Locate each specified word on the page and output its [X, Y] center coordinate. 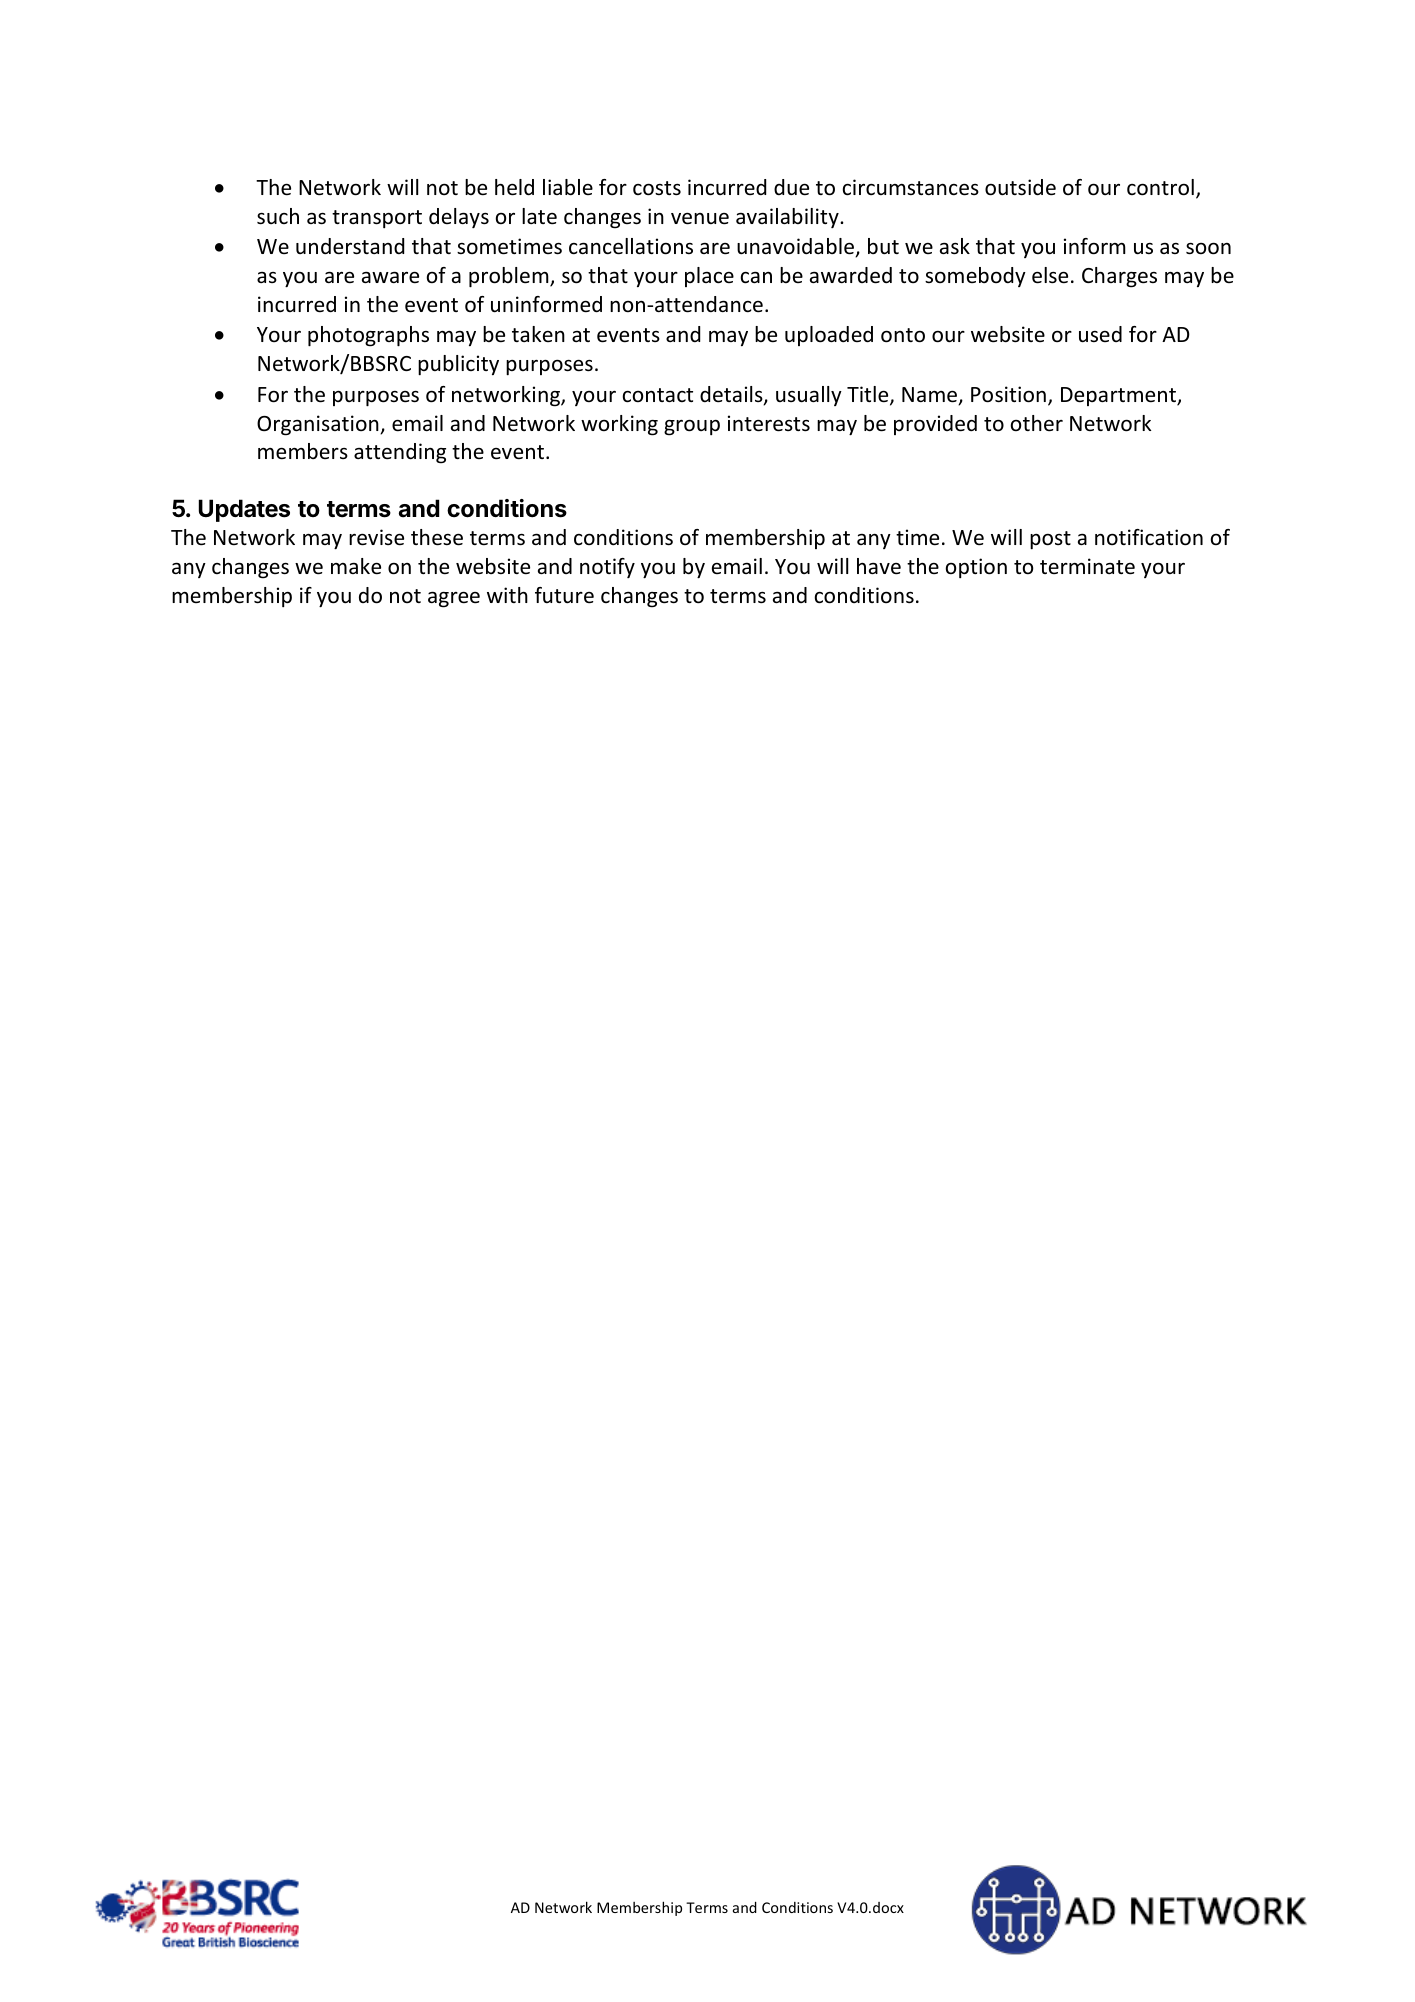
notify [607, 568]
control [1160, 187]
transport [377, 219]
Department [1119, 396]
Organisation [319, 425]
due [791, 187]
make [356, 566]
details [732, 395]
